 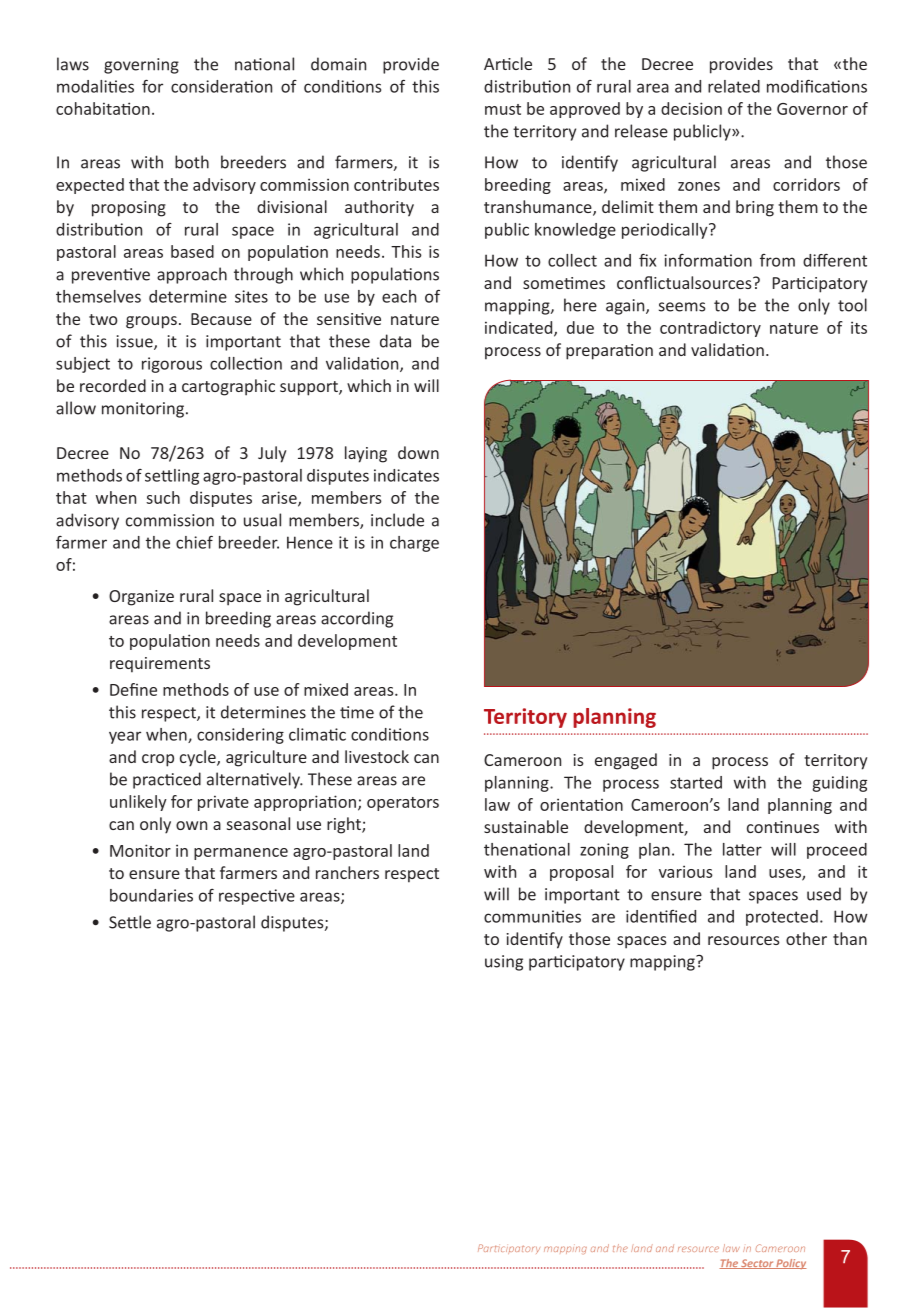 What do you see at coordinates (136, 342) in the screenshot?
I see `issue` at bounding box center [136, 342].
